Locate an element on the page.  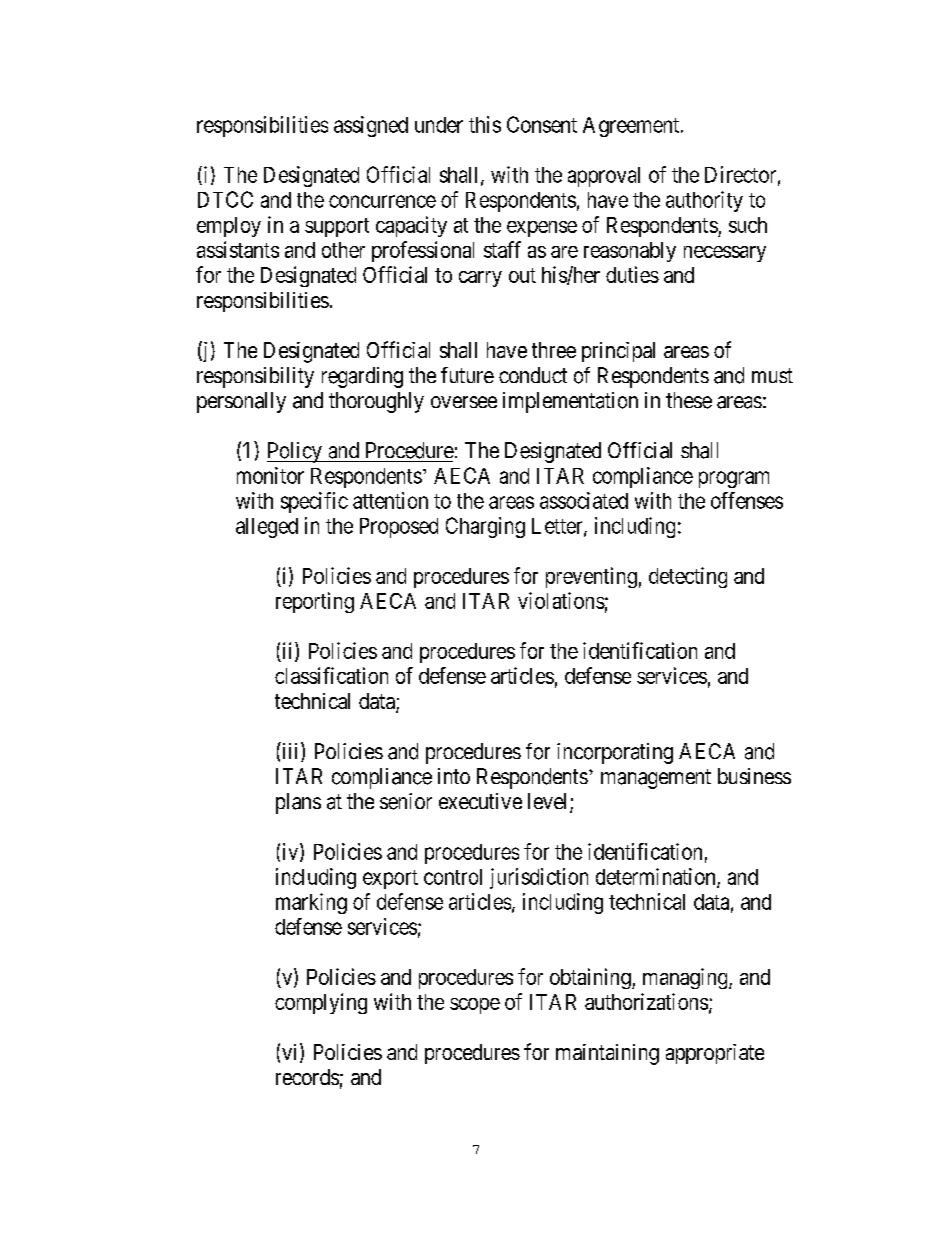
this is located at coordinates (485, 124).
